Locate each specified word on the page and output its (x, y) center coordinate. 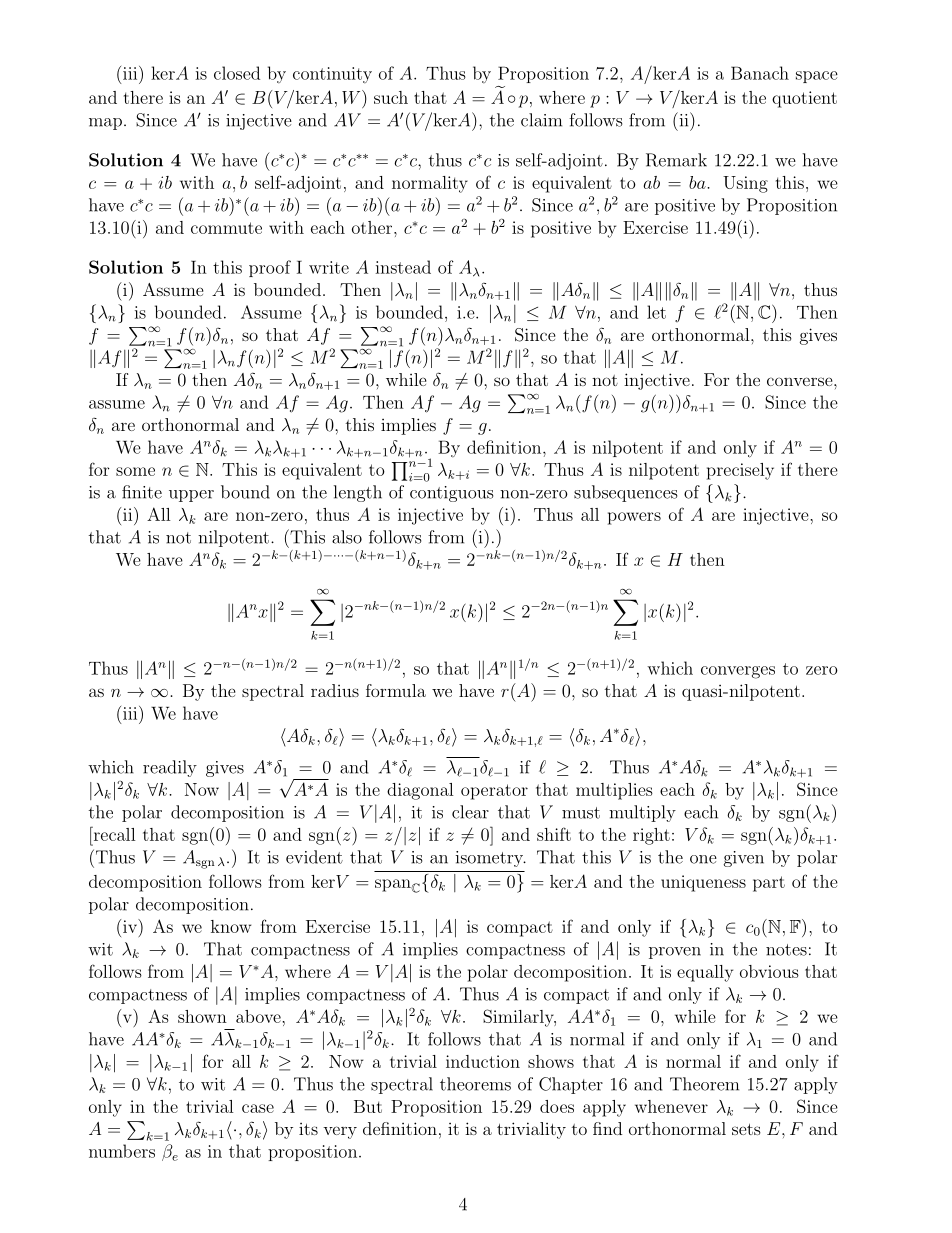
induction (483, 1061)
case (258, 1108)
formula (396, 690)
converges (738, 672)
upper (191, 496)
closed (237, 73)
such (391, 97)
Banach (760, 73)
